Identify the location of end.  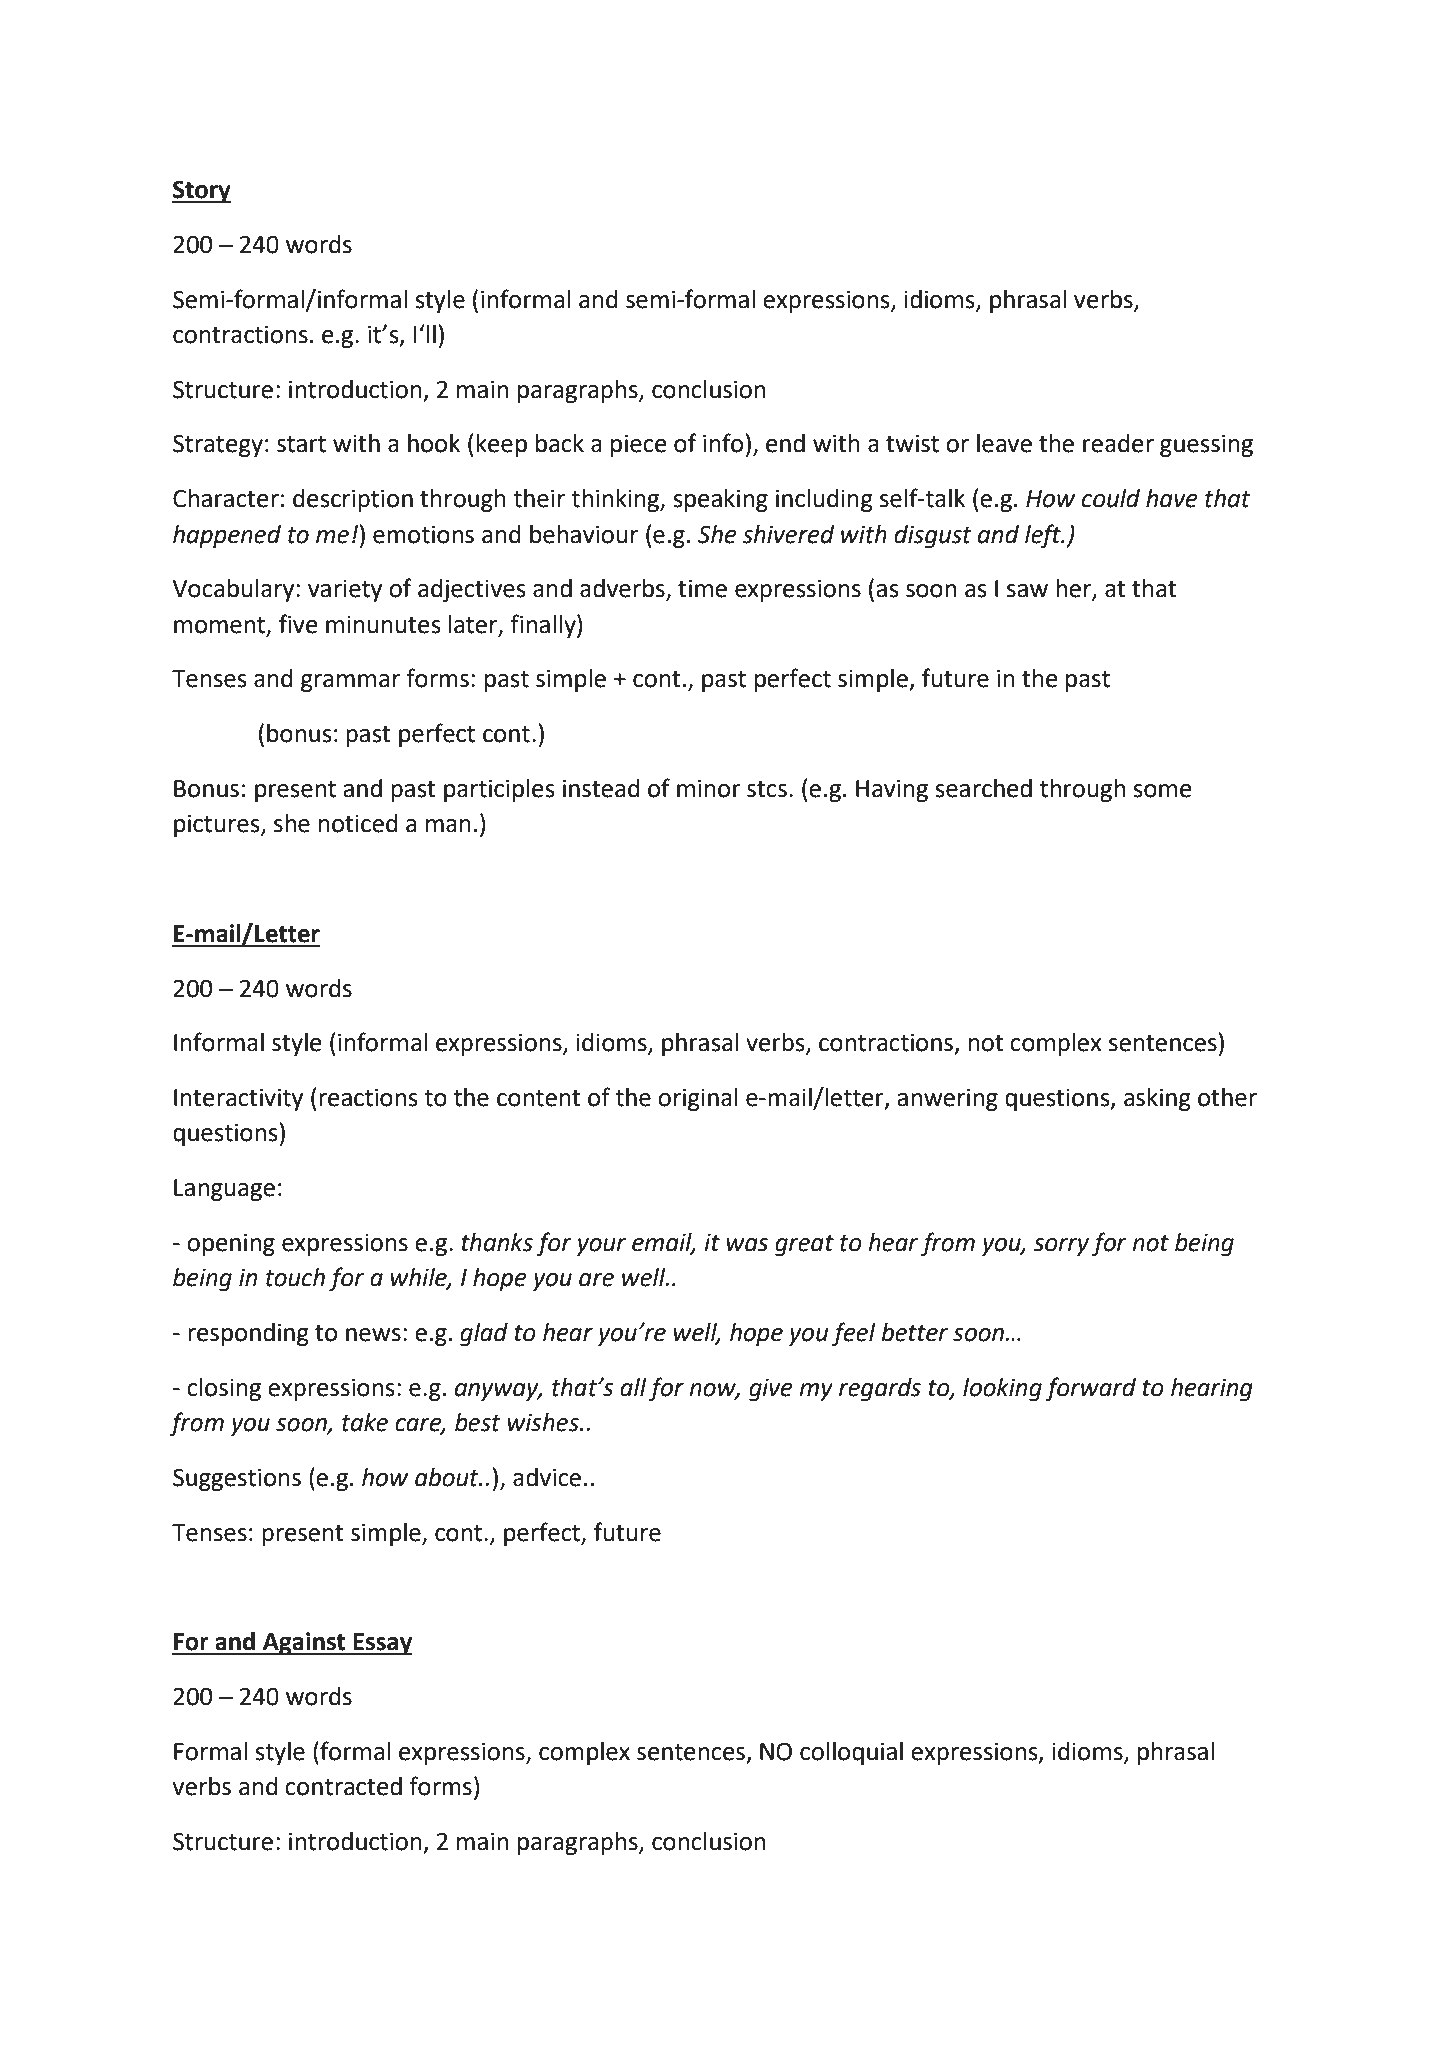
(785, 443).
